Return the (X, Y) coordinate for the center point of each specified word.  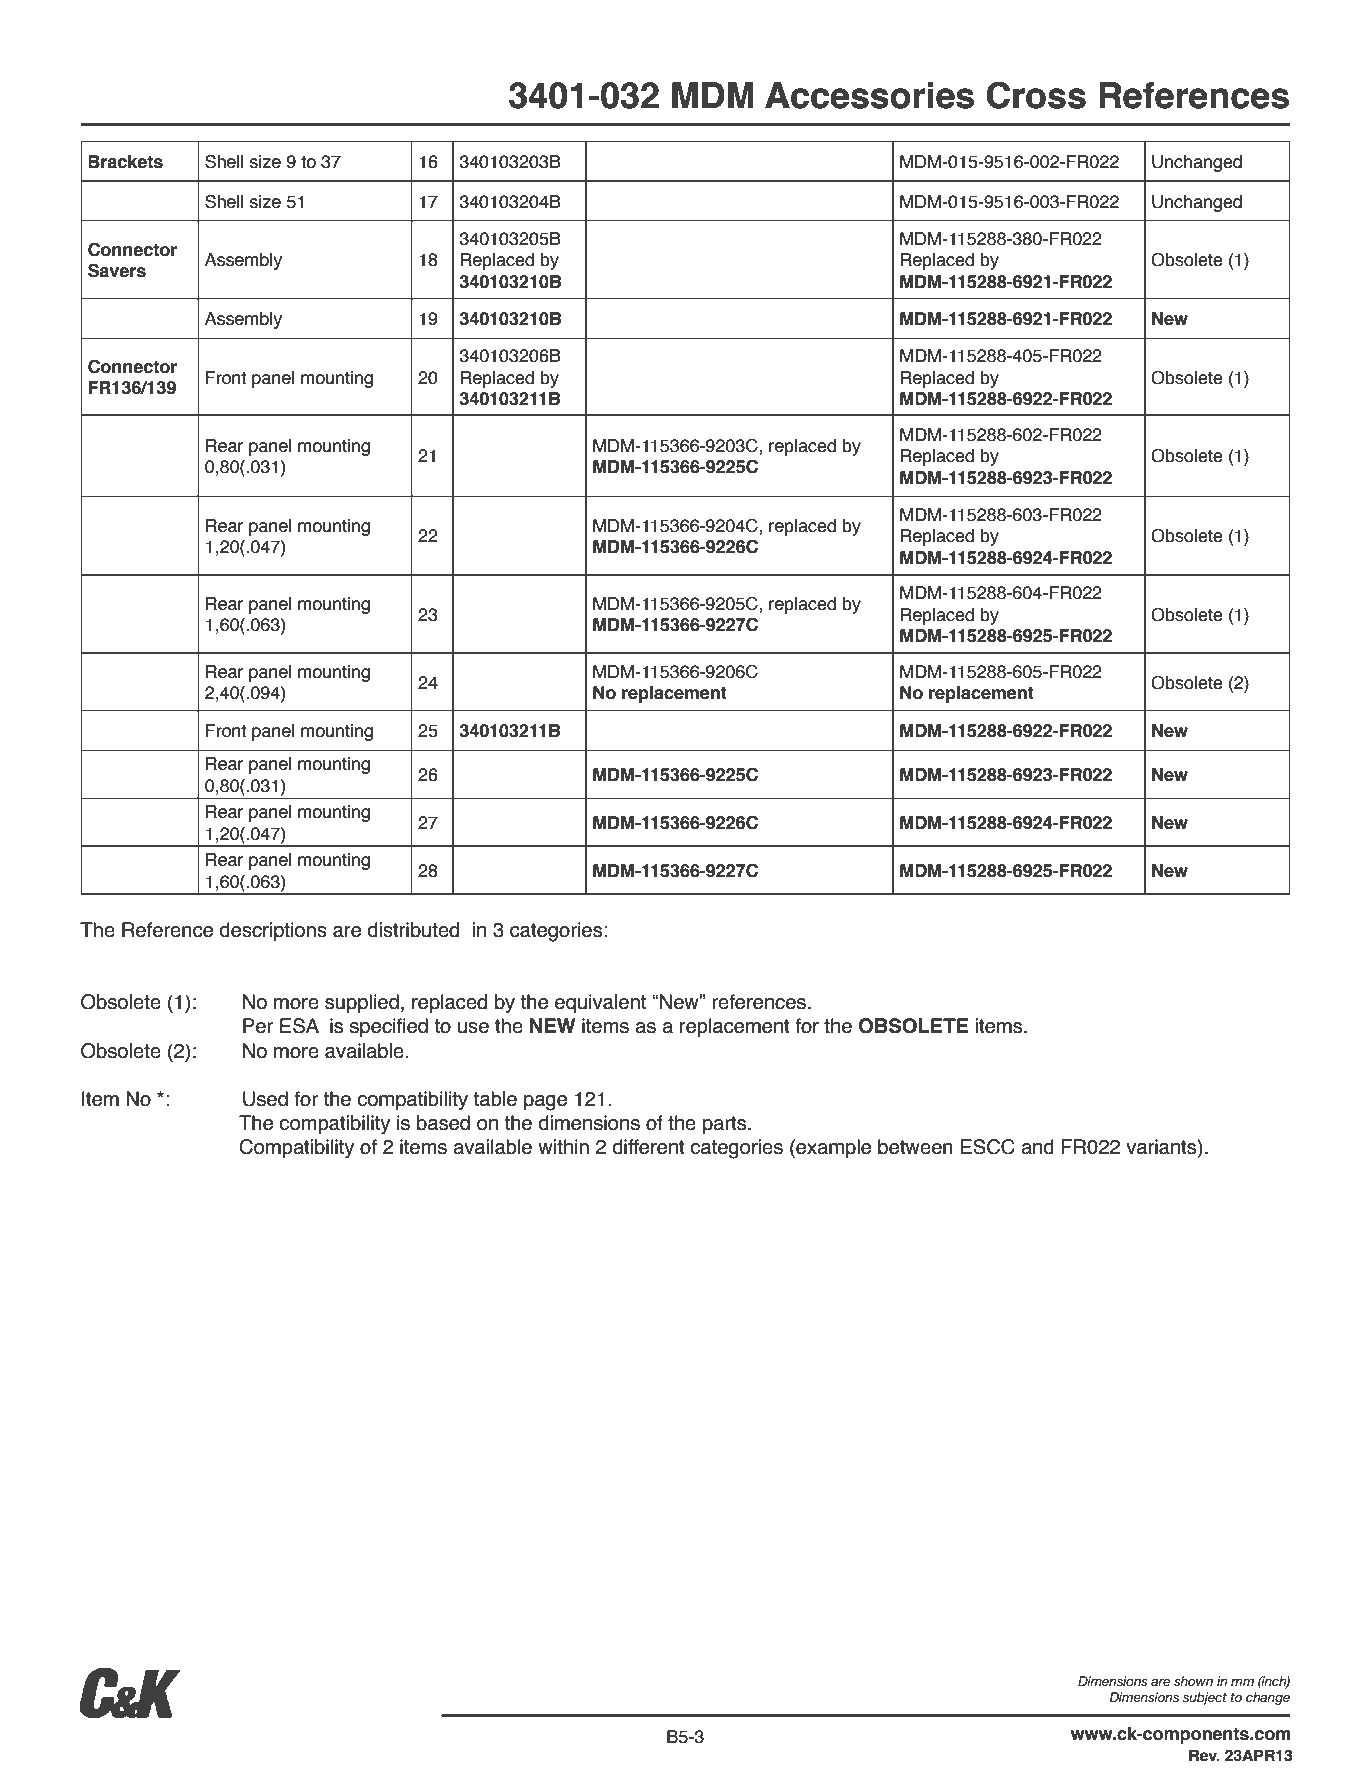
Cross (1036, 95)
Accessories (869, 95)
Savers (117, 271)
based (443, 1123)
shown (1193, 1681)
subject (1205, 1698)
